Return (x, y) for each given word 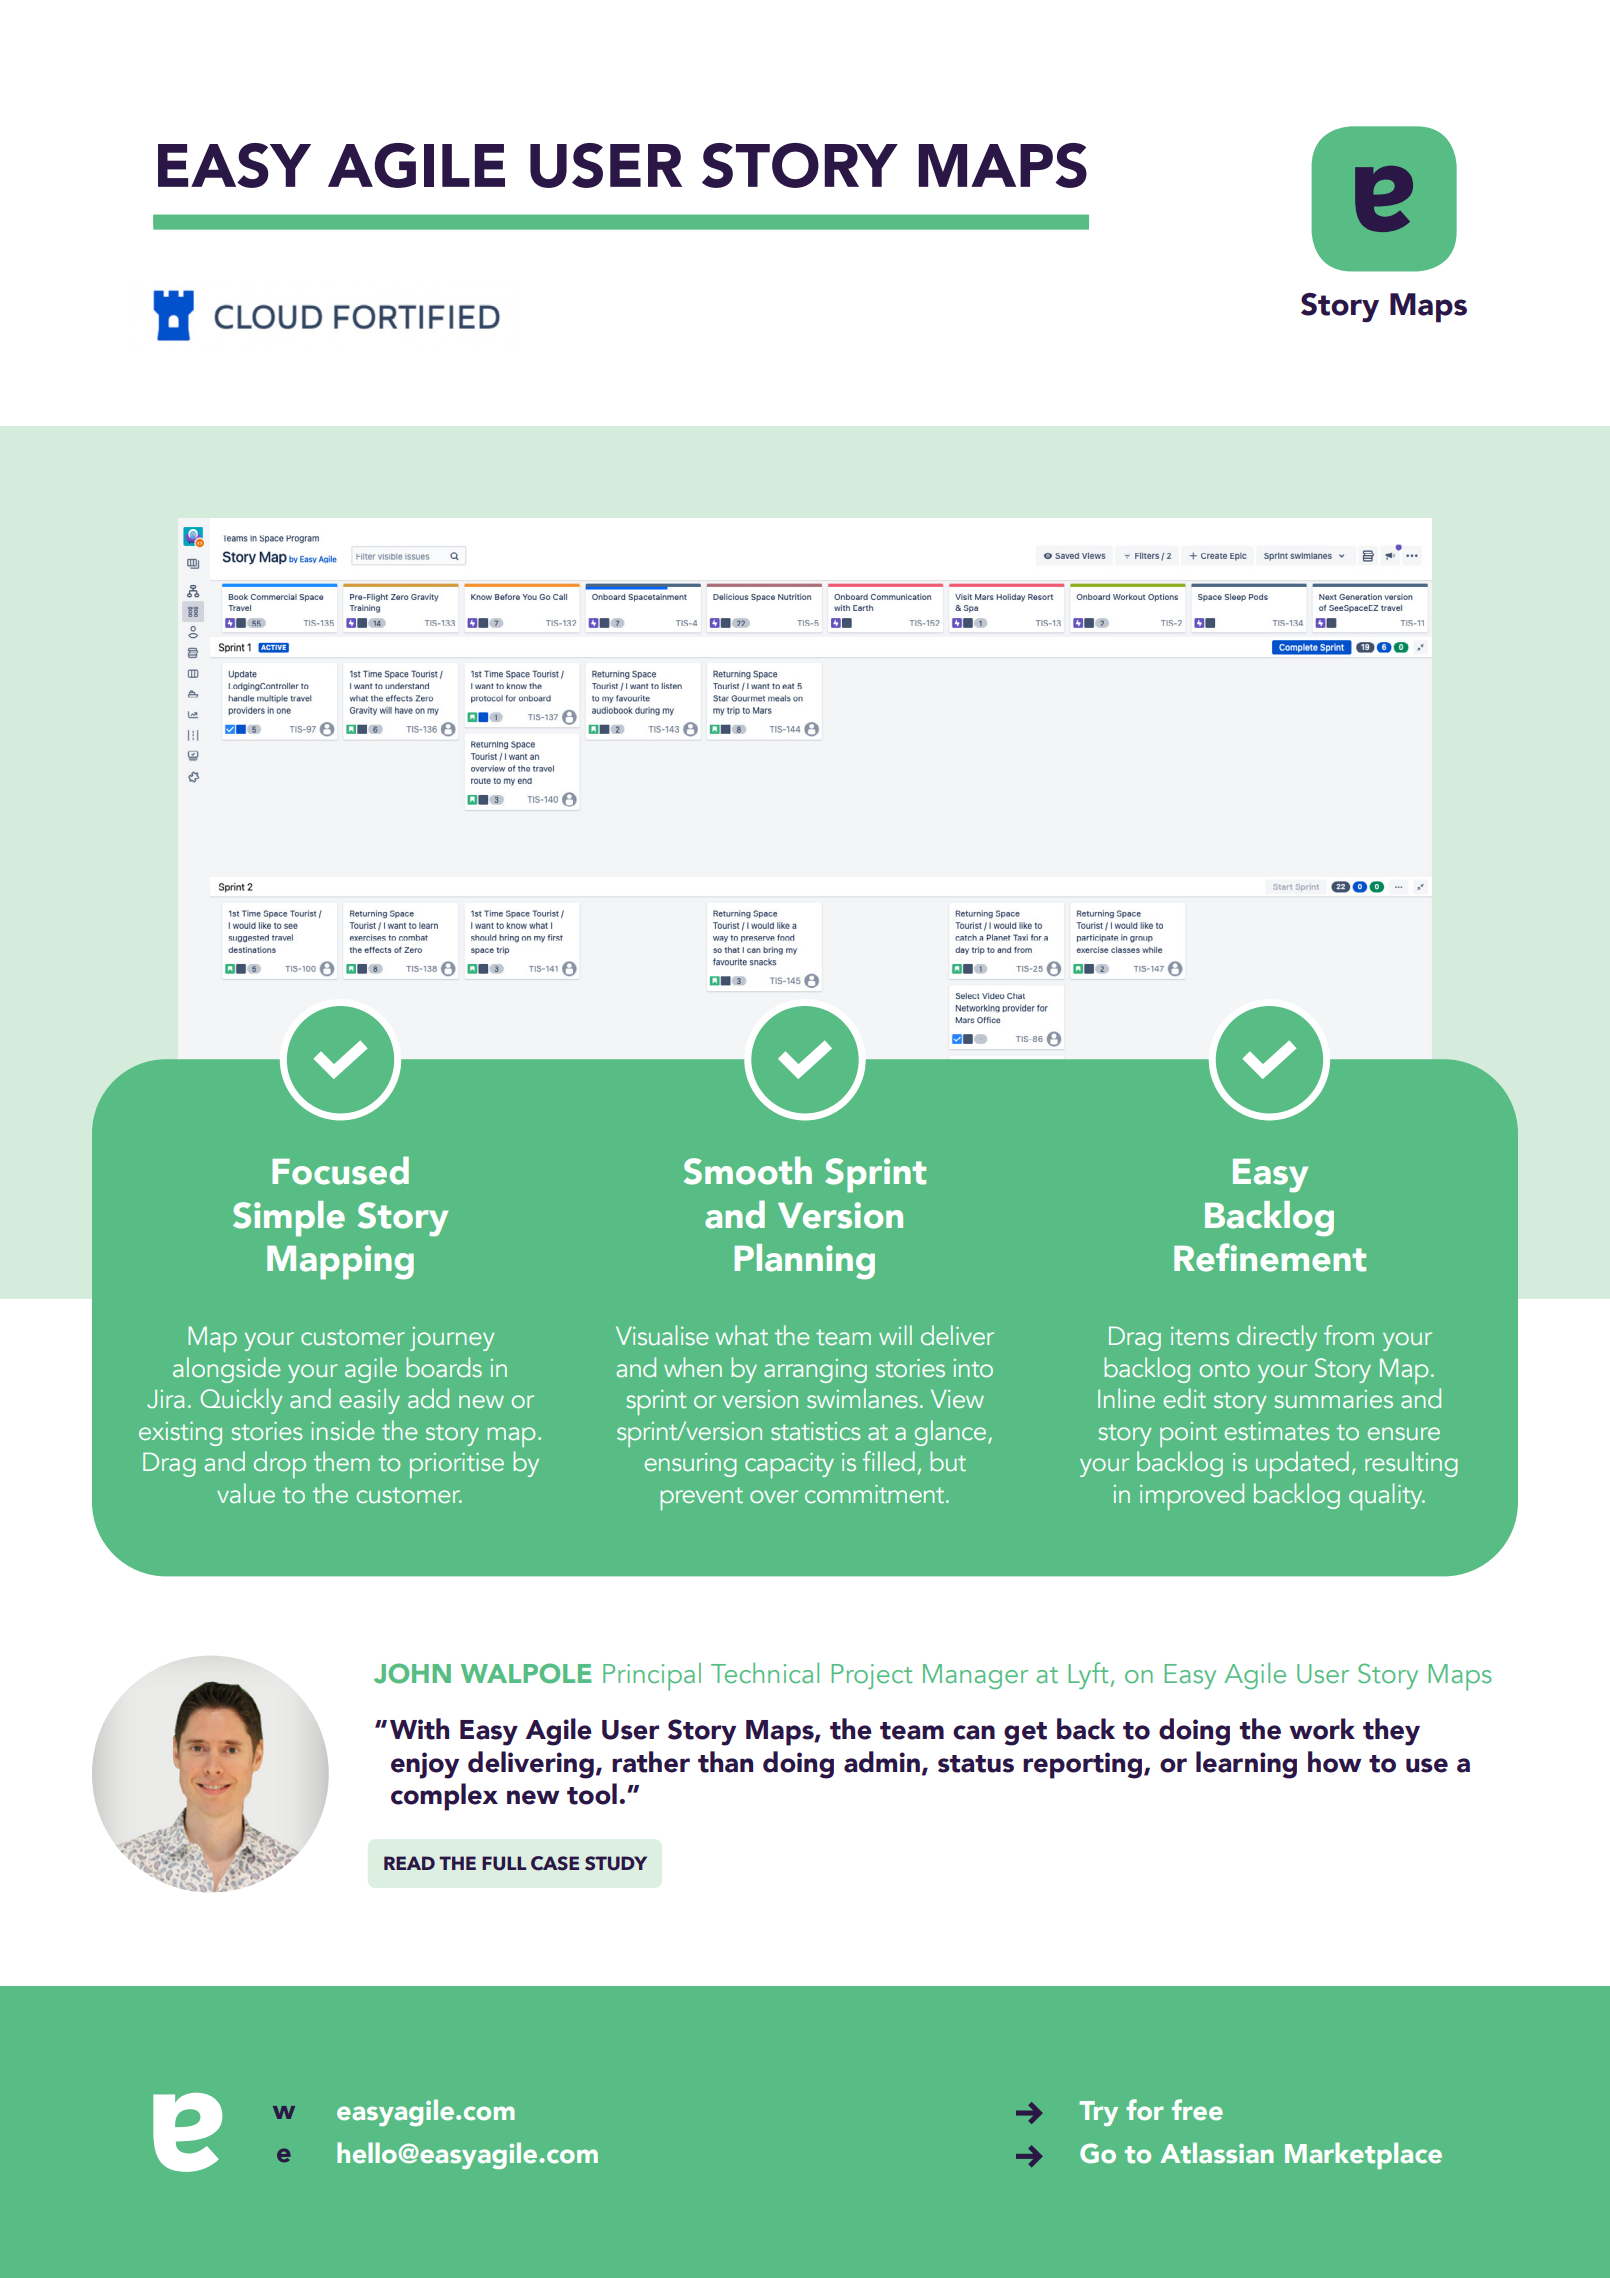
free (1197, 2110)
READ (409, 1863)
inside (342, 1430)
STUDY (616, 1863)
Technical (765, 1673)
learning (1246, 1765)
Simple (289, 1219)
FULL (504, 1863)
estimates (1277, 1431)
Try (1098, 2113)
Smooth (748, 1170)
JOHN (412, 1673)
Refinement (1270, 1257)
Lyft (1088, 1675)
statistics (815, 1431)
